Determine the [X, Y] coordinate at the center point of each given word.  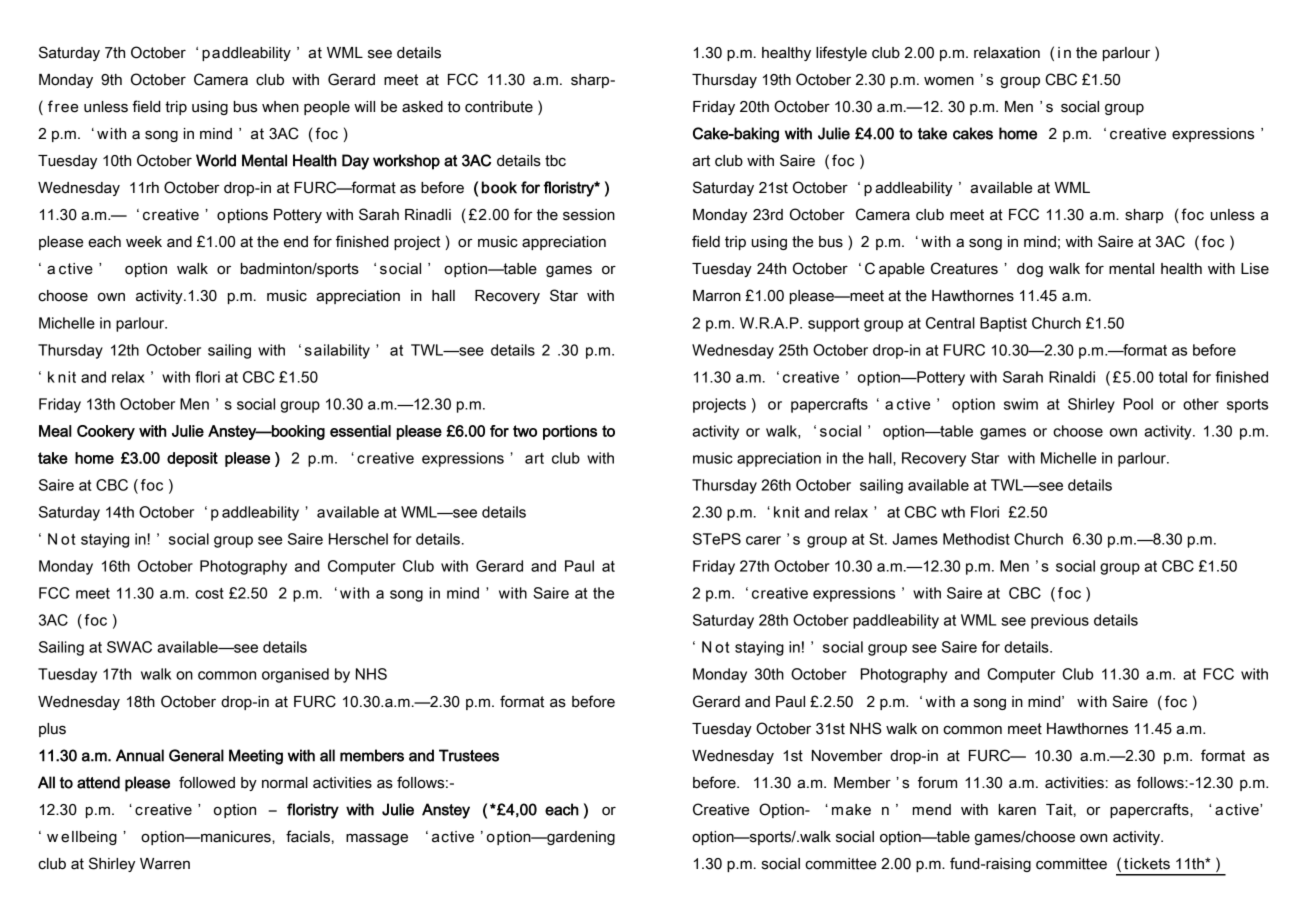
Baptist [1003, 324]
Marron [717, 296]
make [851, 810]
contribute [499, 107]
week [144, 242]
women [949, 81]
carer [763, 540]
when [280, 107]
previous [1060, 621]
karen [1017, 810]
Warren [165, 864]
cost [209, 593]
